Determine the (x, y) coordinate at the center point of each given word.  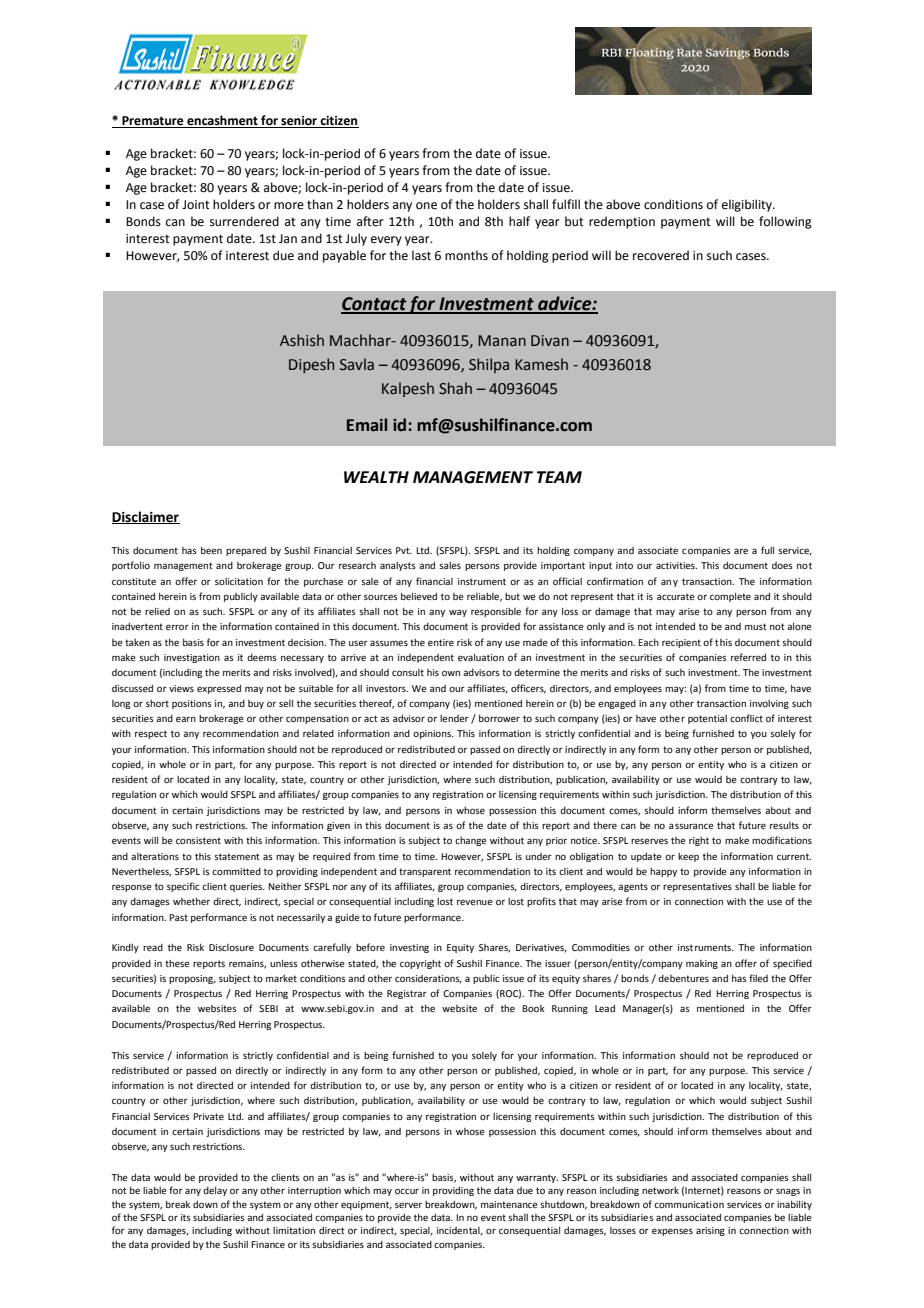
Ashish (302, 340)
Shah (455, 388)
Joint (196, 205)
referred (748, 657)
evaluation (481, 657)
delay (215, 1191)
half (519, 221)
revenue (475, 902)
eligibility (748, 205)
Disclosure (231, 947)
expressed (219, 689)
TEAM (559, 477)
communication (689, 1204)
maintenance (509, 1204)
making (702, 964)
